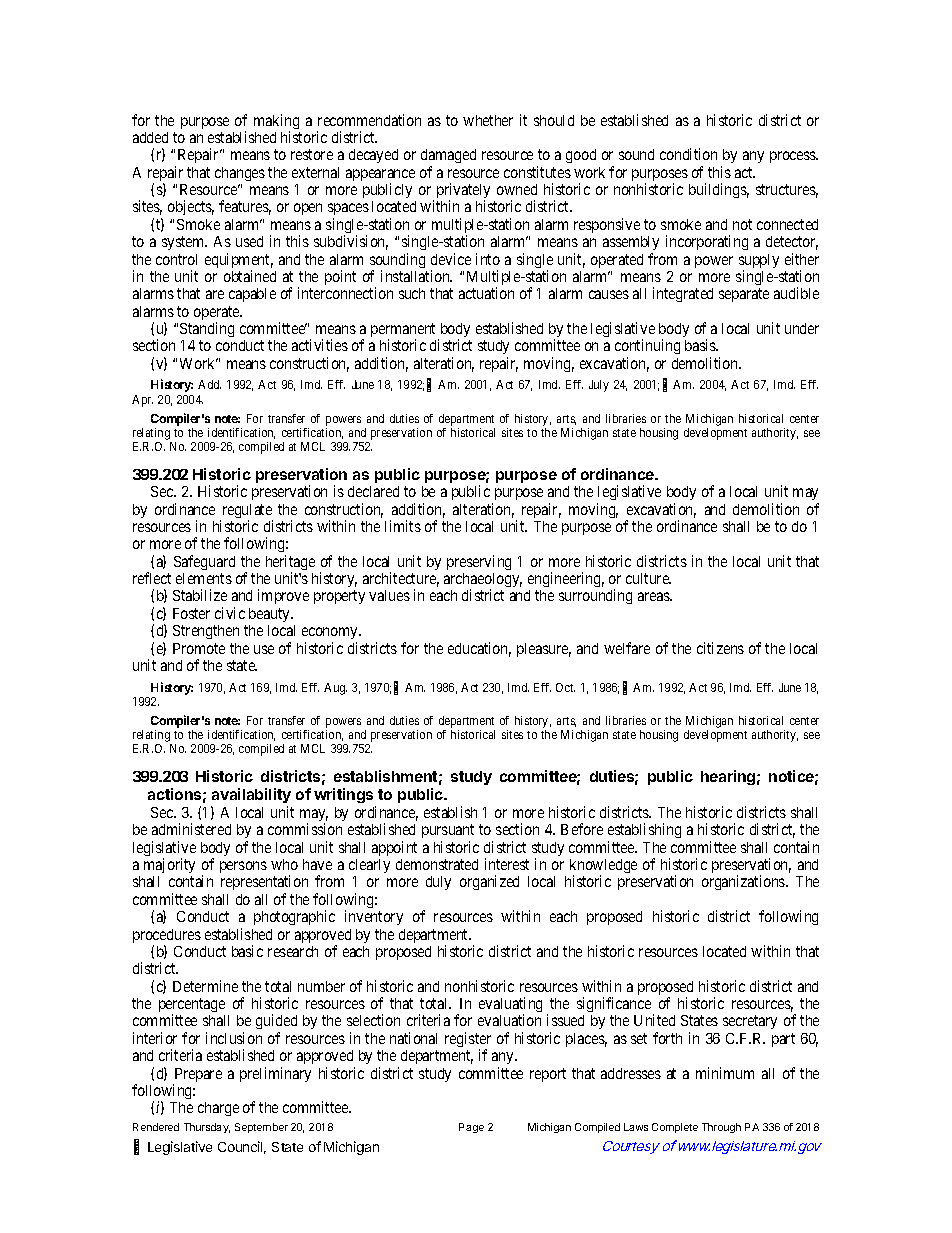 This screenshot has width=952, height=1233. Describe the element at coordinates (448, 158) in the screenshot. I see `damaged` at that location.
